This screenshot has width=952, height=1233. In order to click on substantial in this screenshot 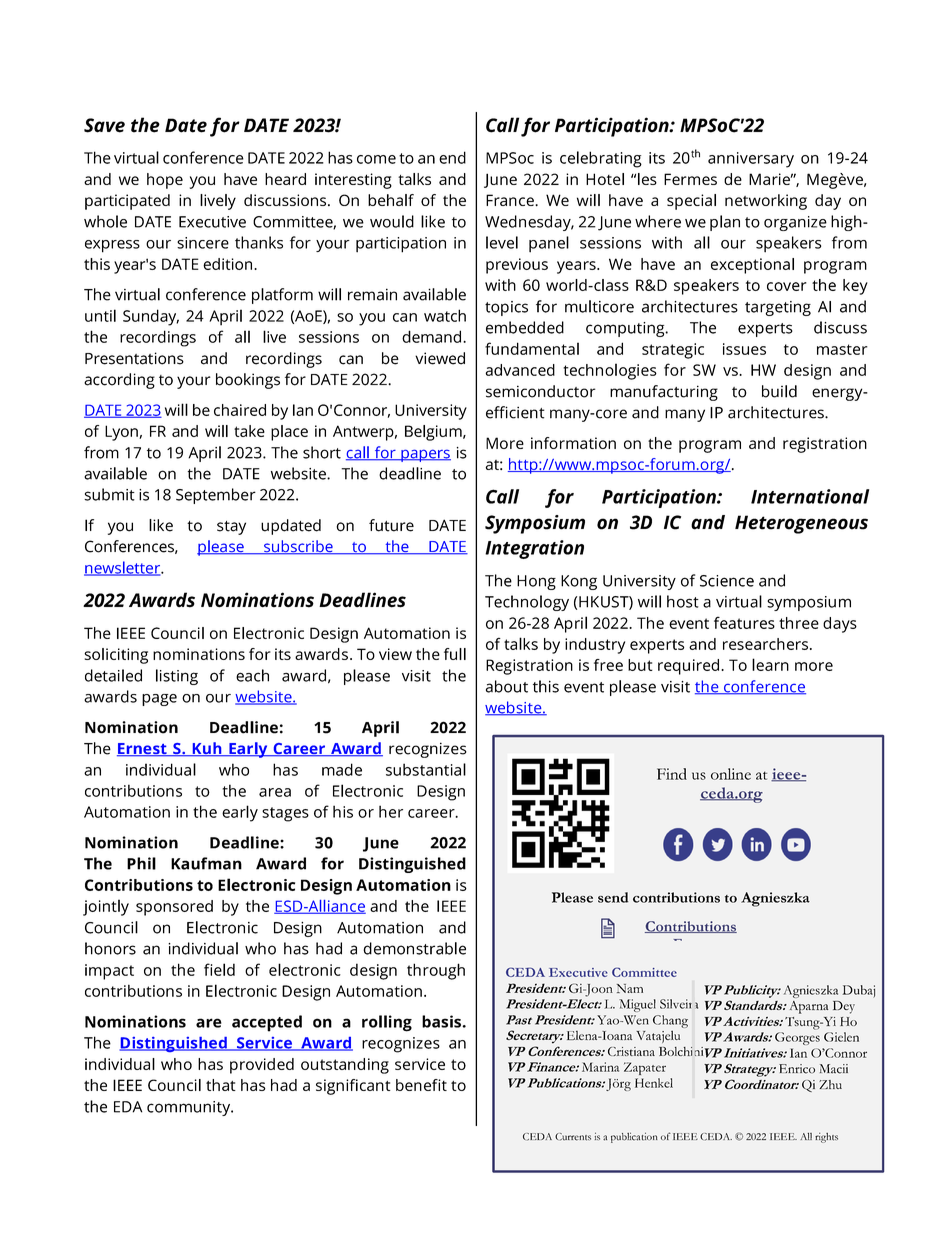, I will do `click(426, 769)`.
